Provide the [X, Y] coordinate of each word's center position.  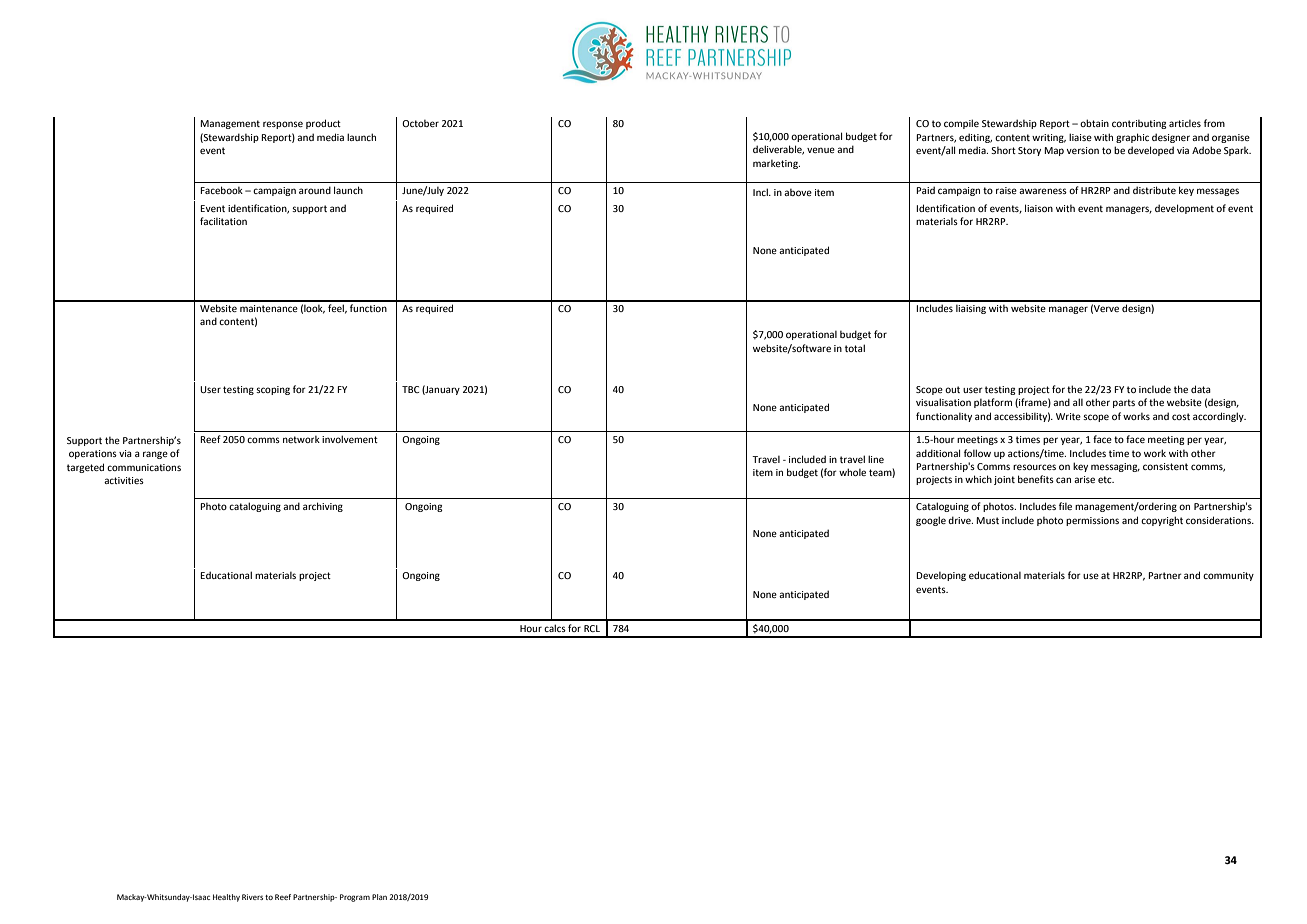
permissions [1092, 521]
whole [852, 472]
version [1083, 150]
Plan [379, 897]
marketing [776, 164]
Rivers [252, 897]
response [283, 125]
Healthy [226, 898]
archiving [323, 507]
